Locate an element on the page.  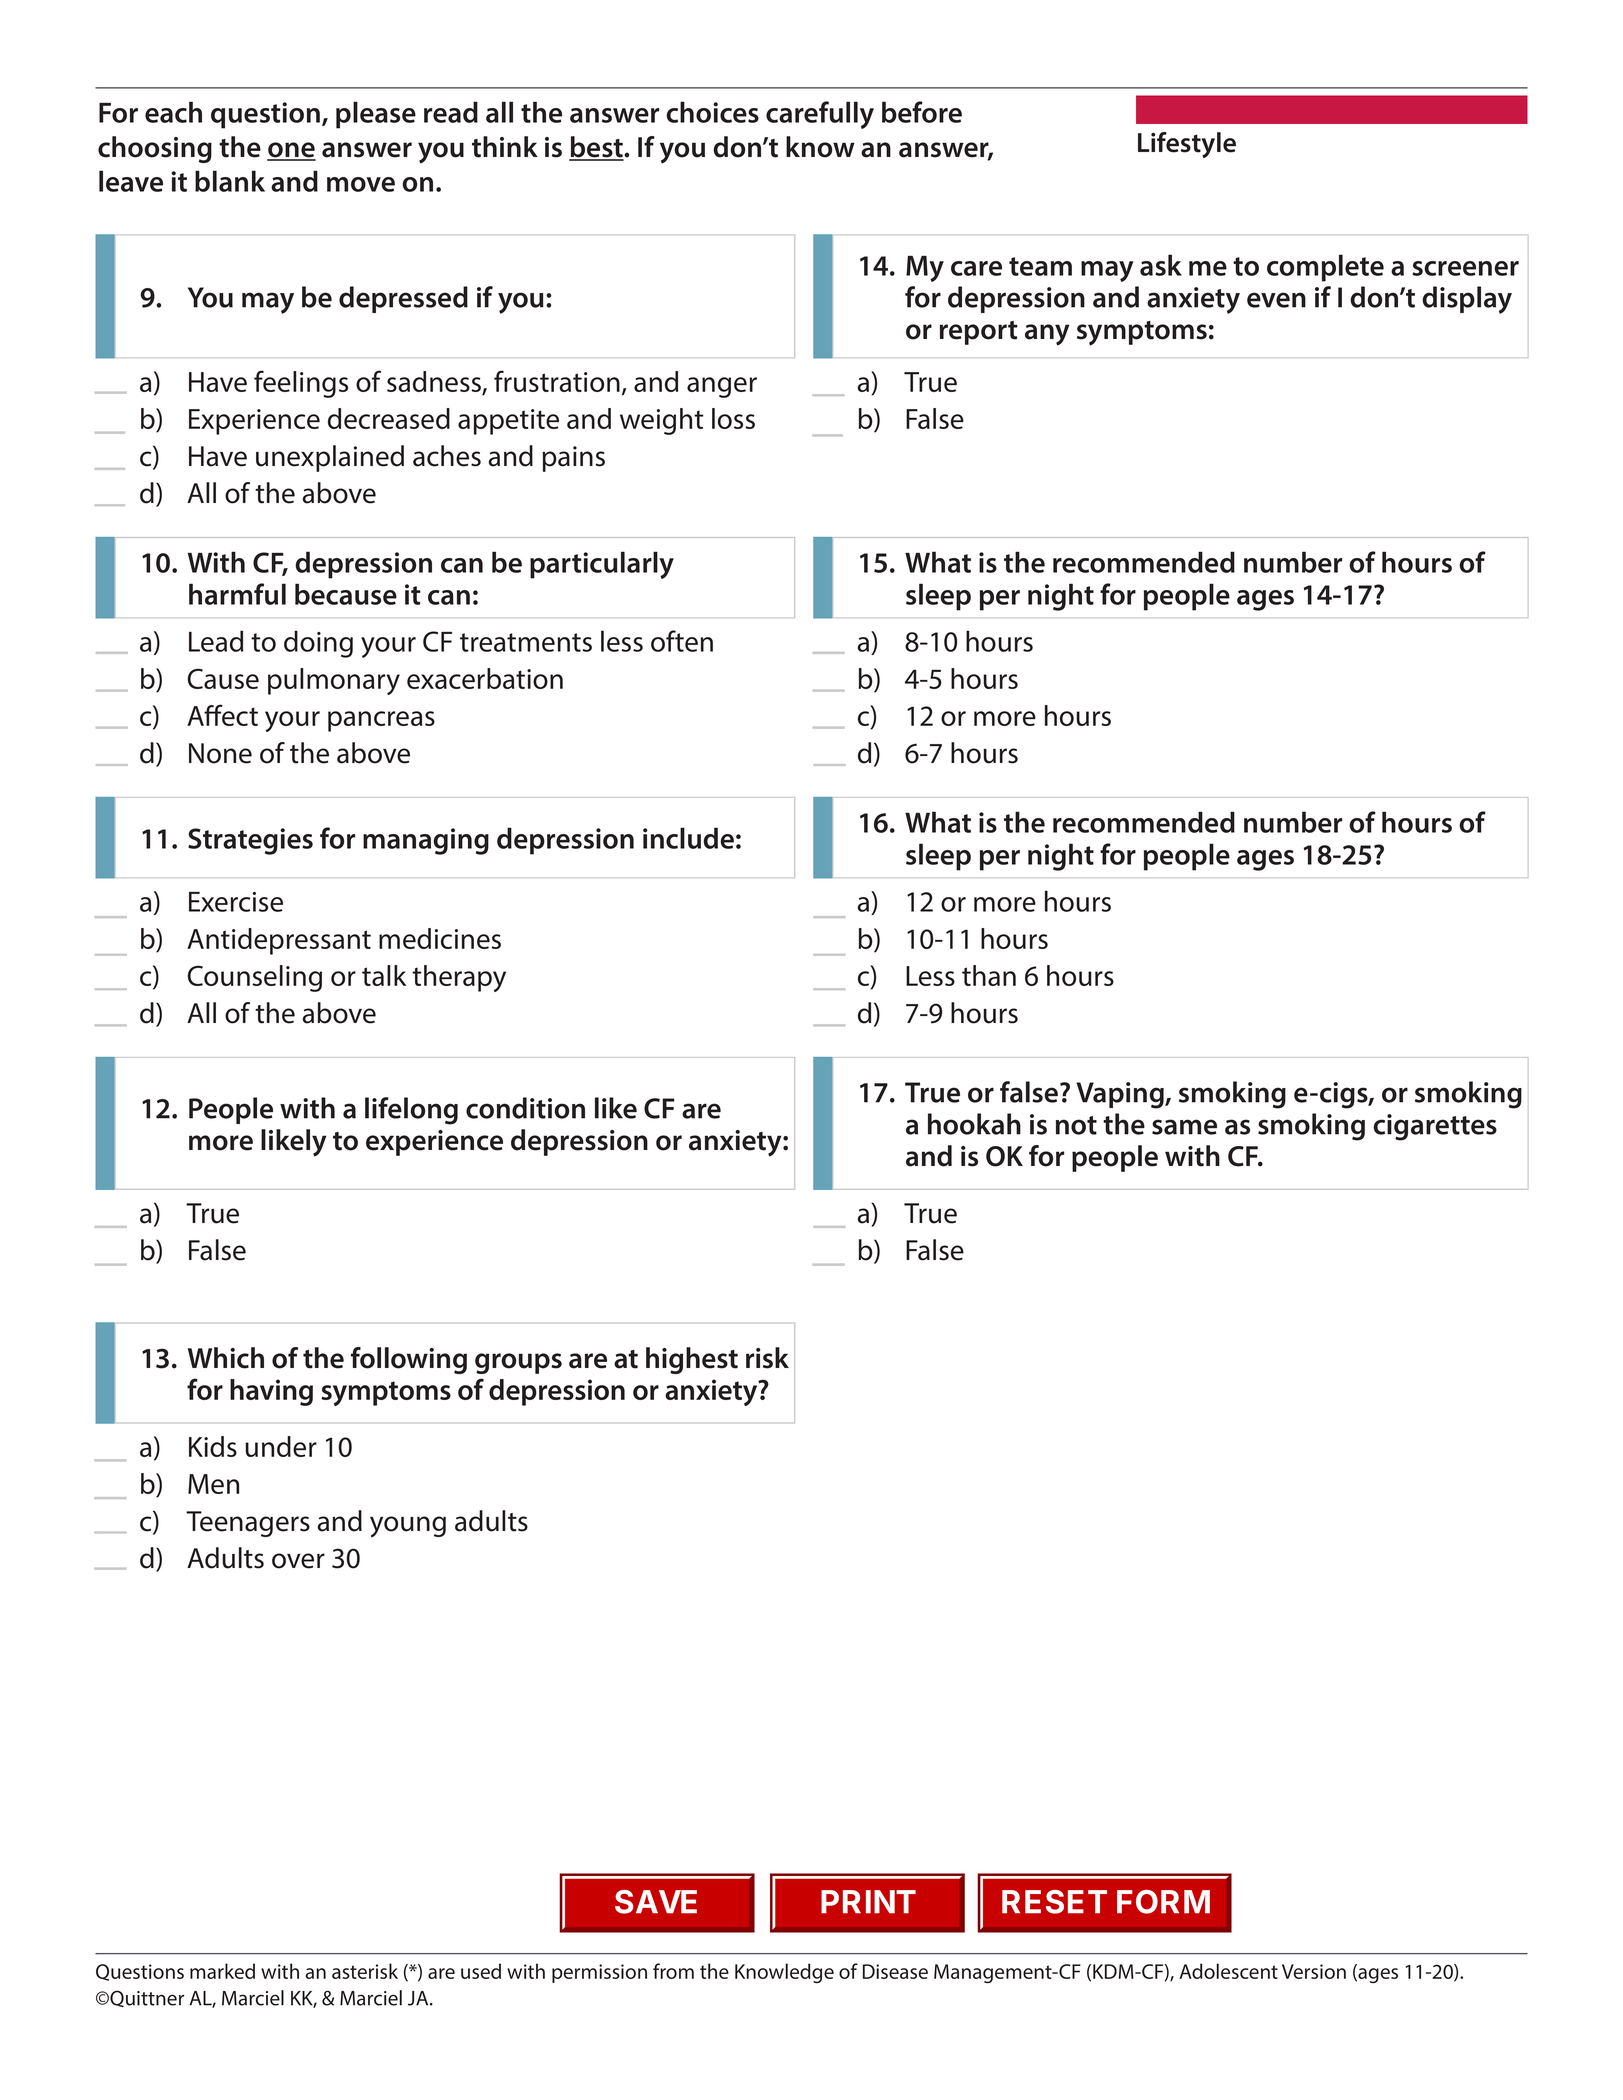
marked is located at coordinates (222, 1971).
